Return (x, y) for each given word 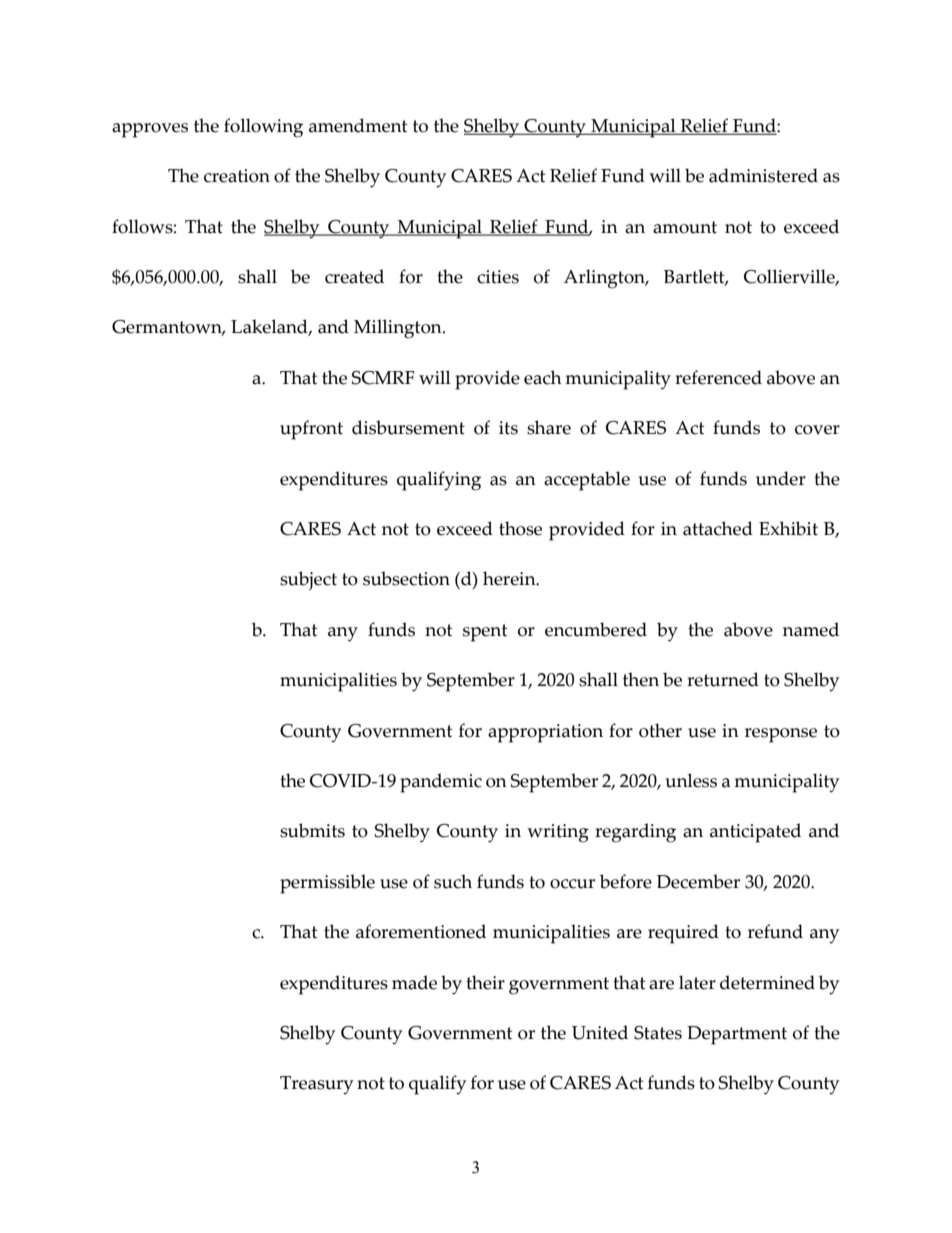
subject (308, 580)
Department (737, 1035)
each (543, 377)
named (811, 629)
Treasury (316, 1085)
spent (485, 633)
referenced (718, 377)
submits (312, 830)
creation (237, 176)
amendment (358, 125)
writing (558, 833)
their (485, 982)
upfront (311, 430)
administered (763, 175)
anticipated (755, 833)
